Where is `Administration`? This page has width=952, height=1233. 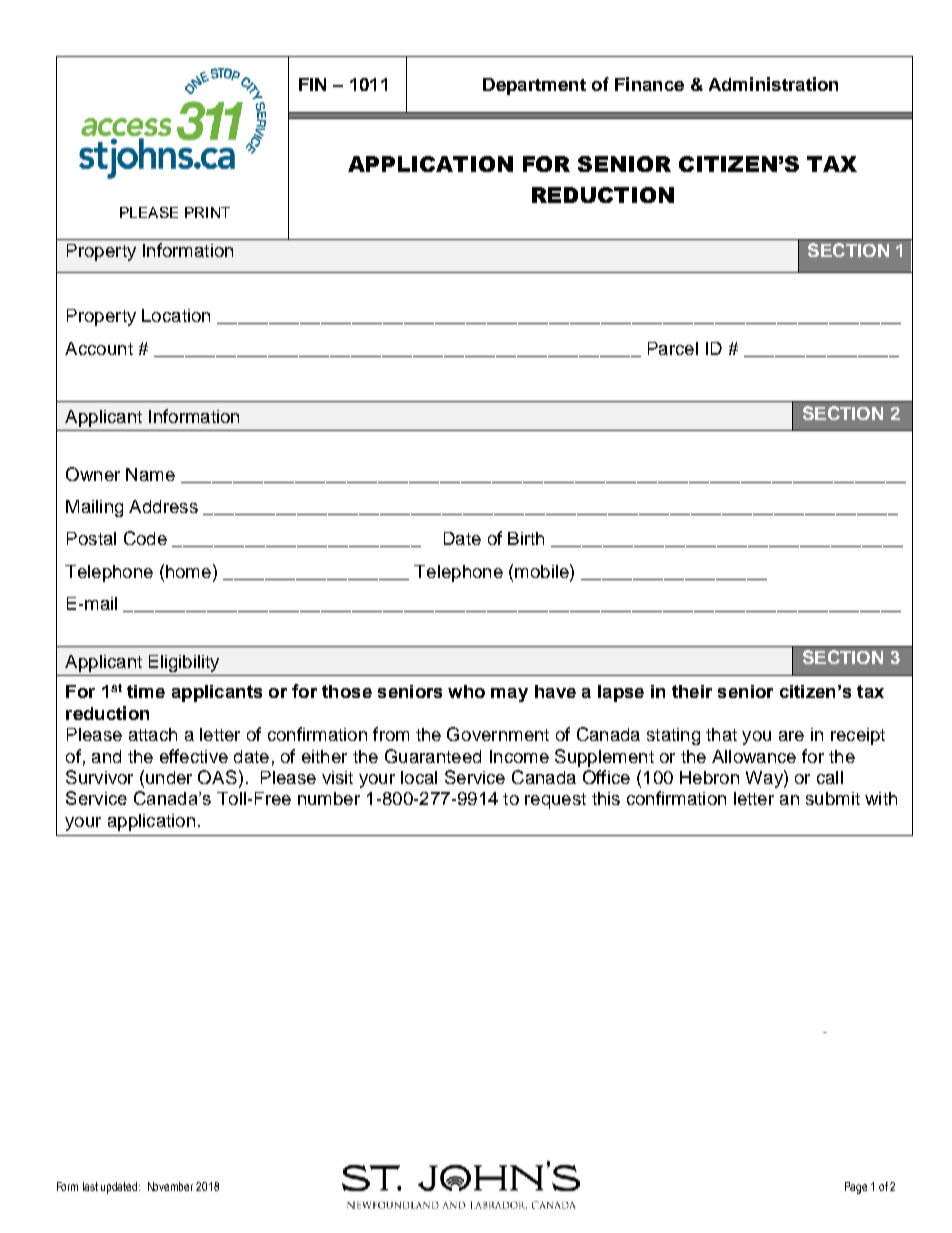 Administration is located at coordinates (773, 84).
